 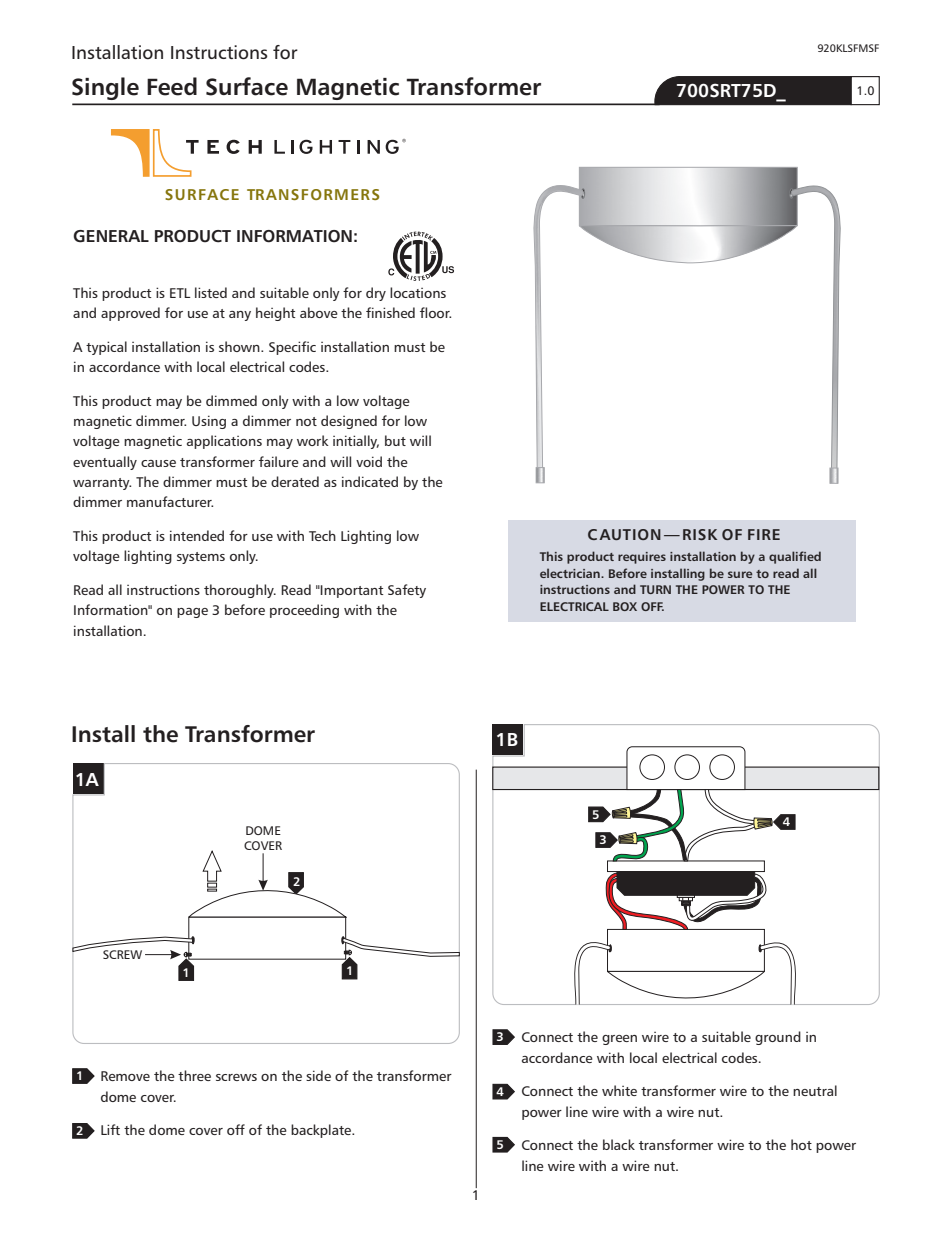 What do you see at coordinates (172, 86) in the screenshot?
I see `Feed` at bounding box center [172, 86].
